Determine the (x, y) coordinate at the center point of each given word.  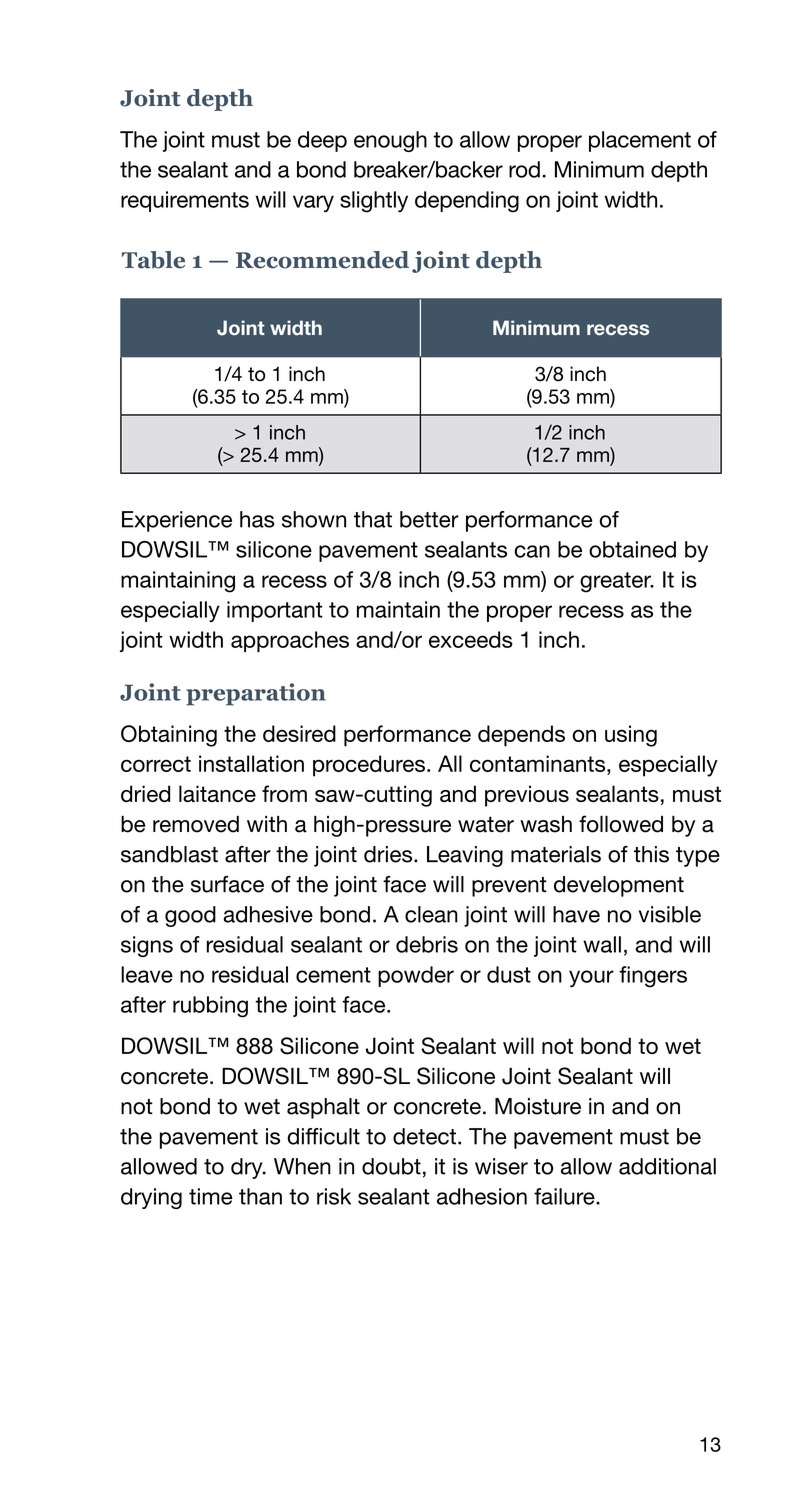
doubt (391, 1166)
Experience (177, 521)
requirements (185, 201)
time (211, 1196)
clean (431, 914)
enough (390, 141)
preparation (256, 694)
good (190, 916)
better (429, 519)
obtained (632, 549)
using (631, 736)
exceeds (471, 639)
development (619, 886)
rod (524, 169)
